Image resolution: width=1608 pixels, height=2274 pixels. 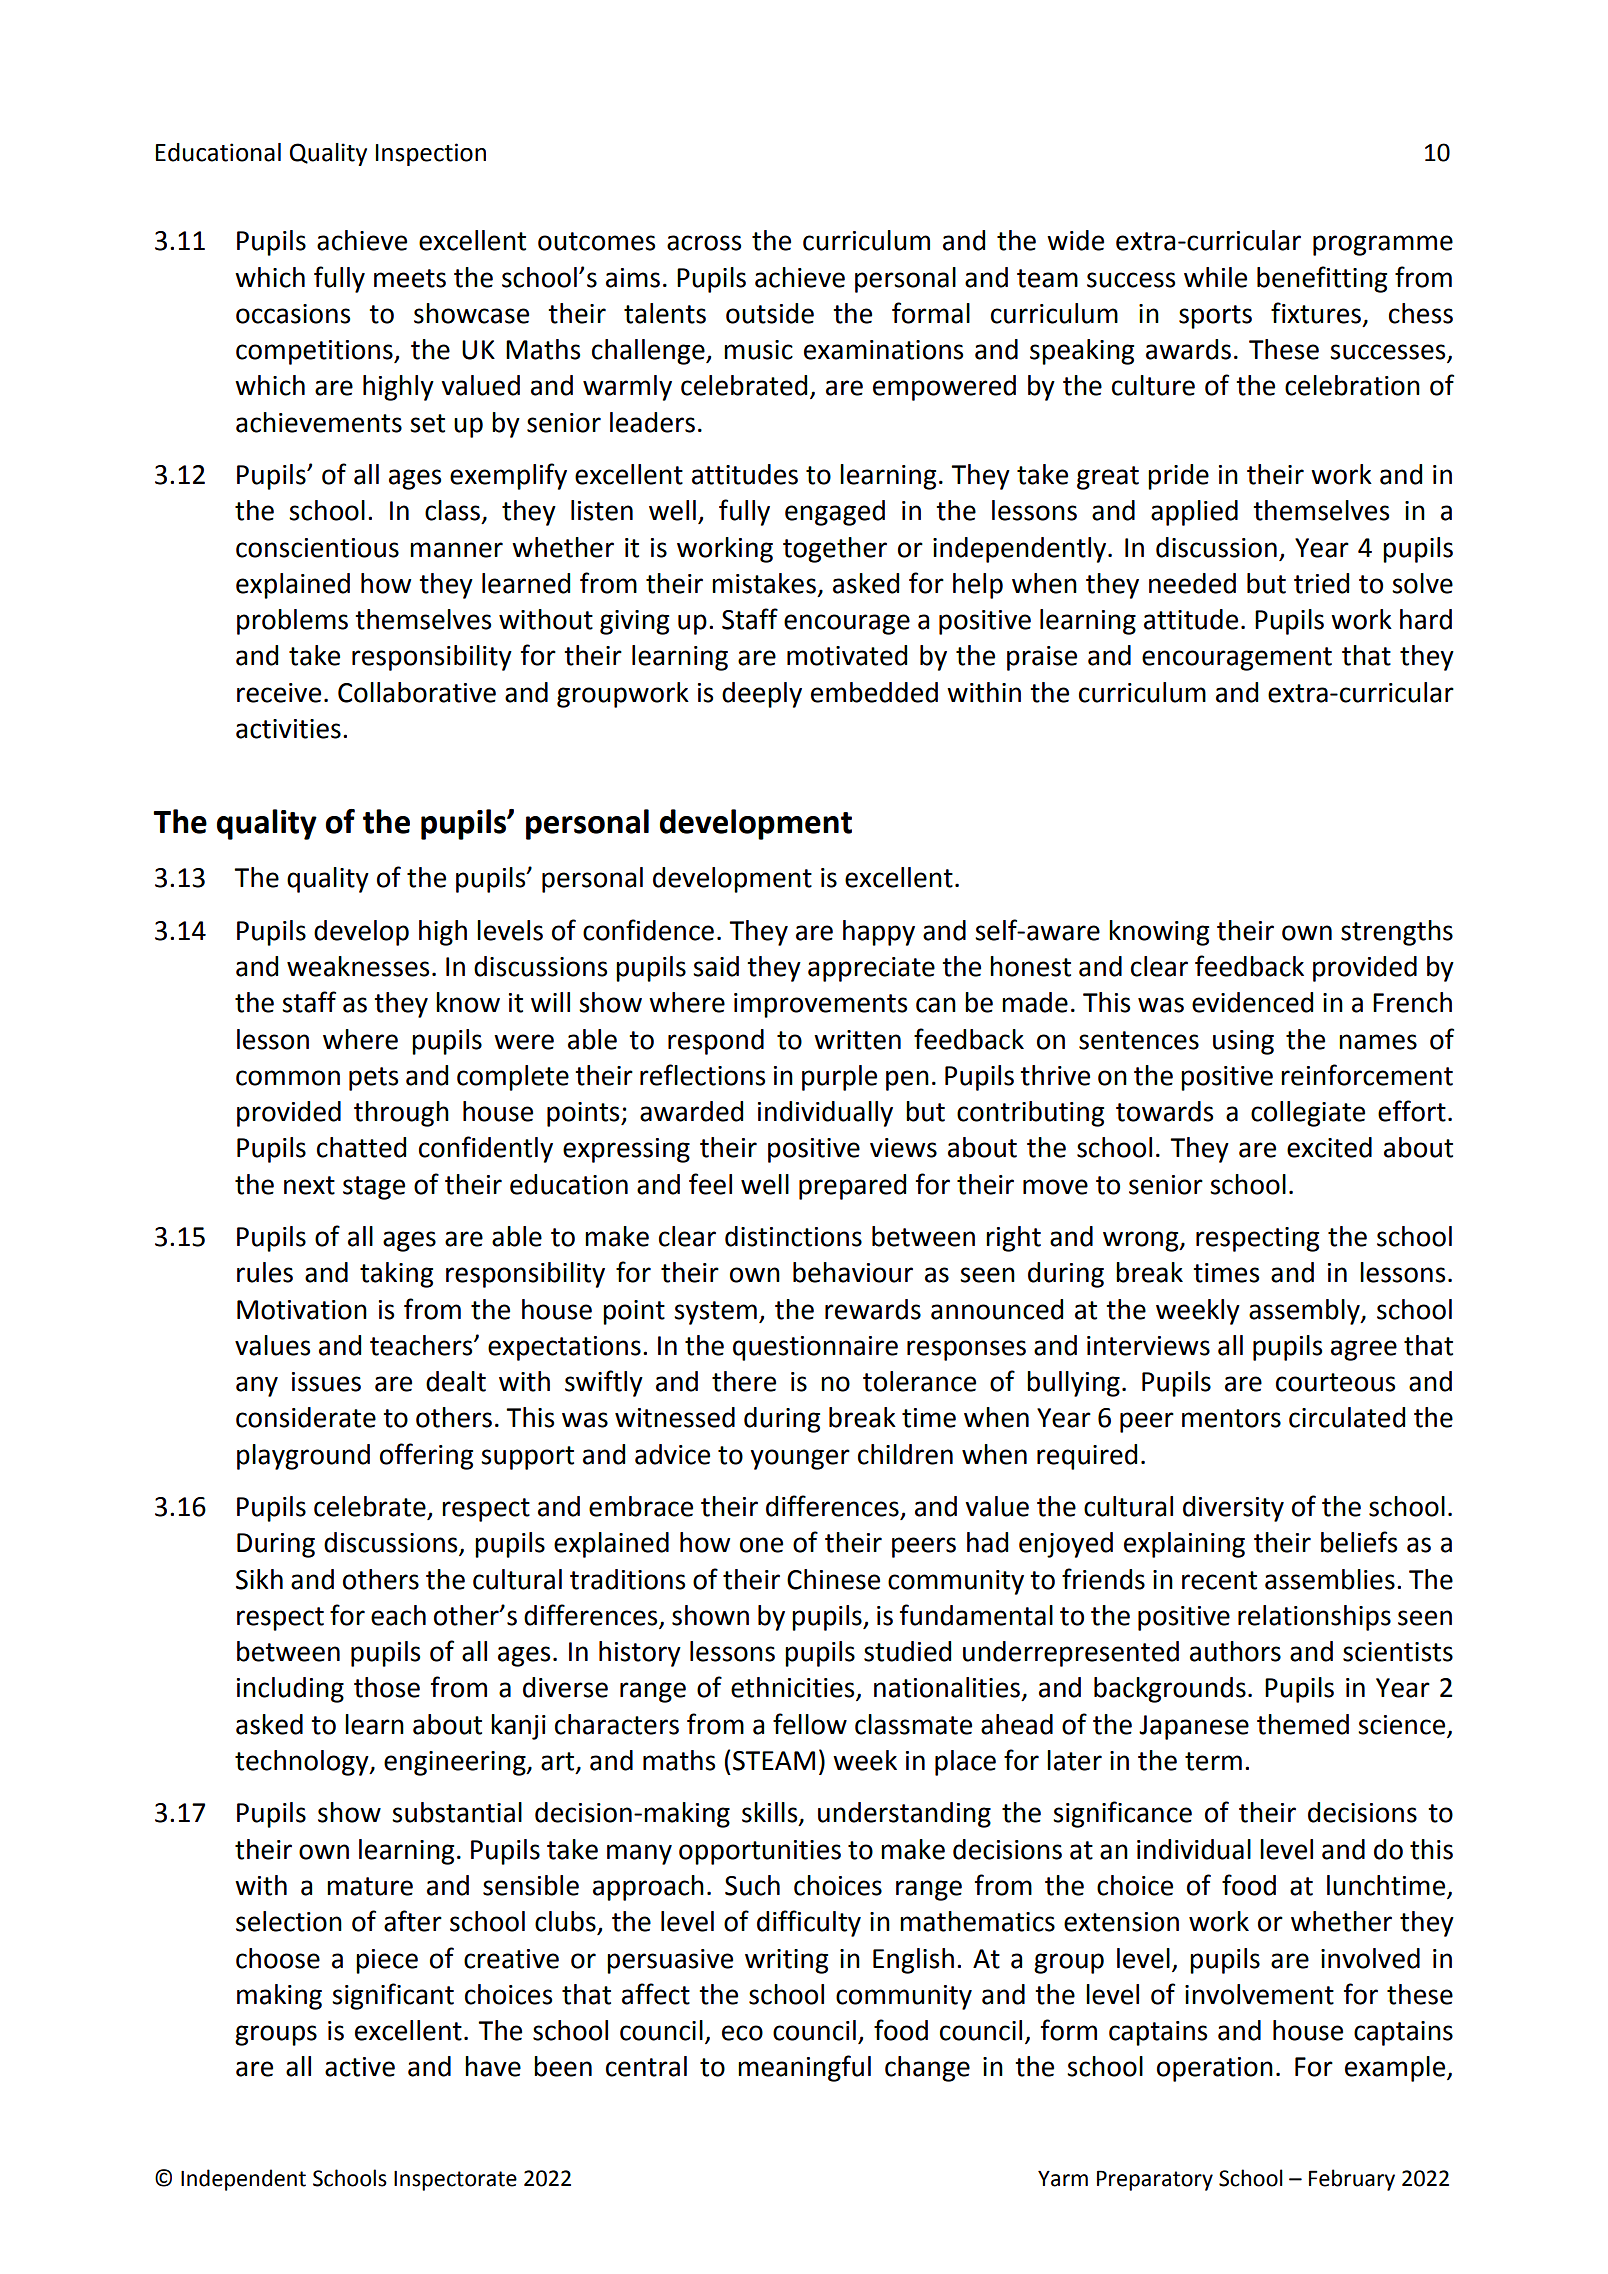 What do you see at coordinates (1322, 279) in the screenshot?
I see `benefitting` at bounding box center [1322, 279].
